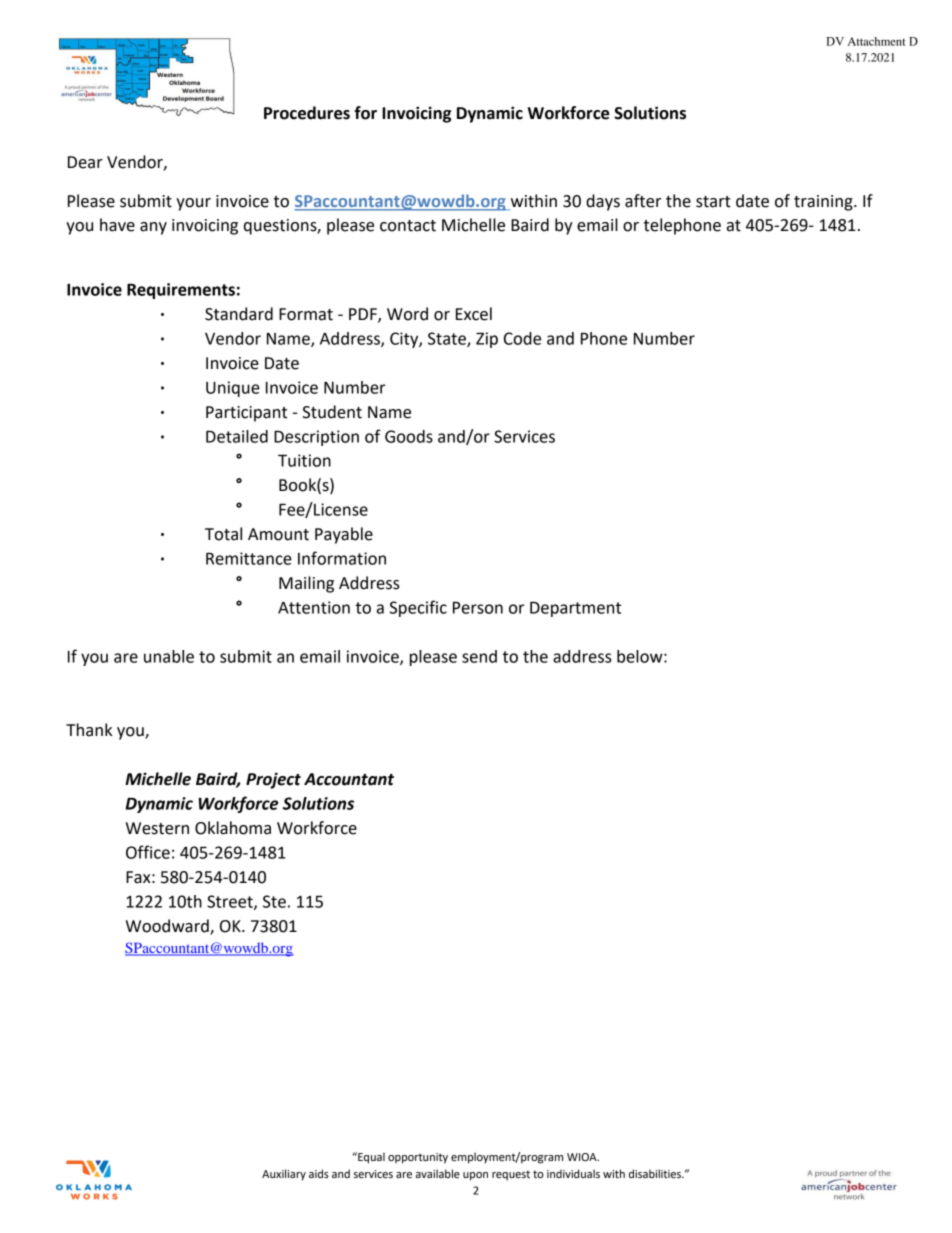 The height and width of the document is (1233, 952). I want to click on days, so click(603, 202).
